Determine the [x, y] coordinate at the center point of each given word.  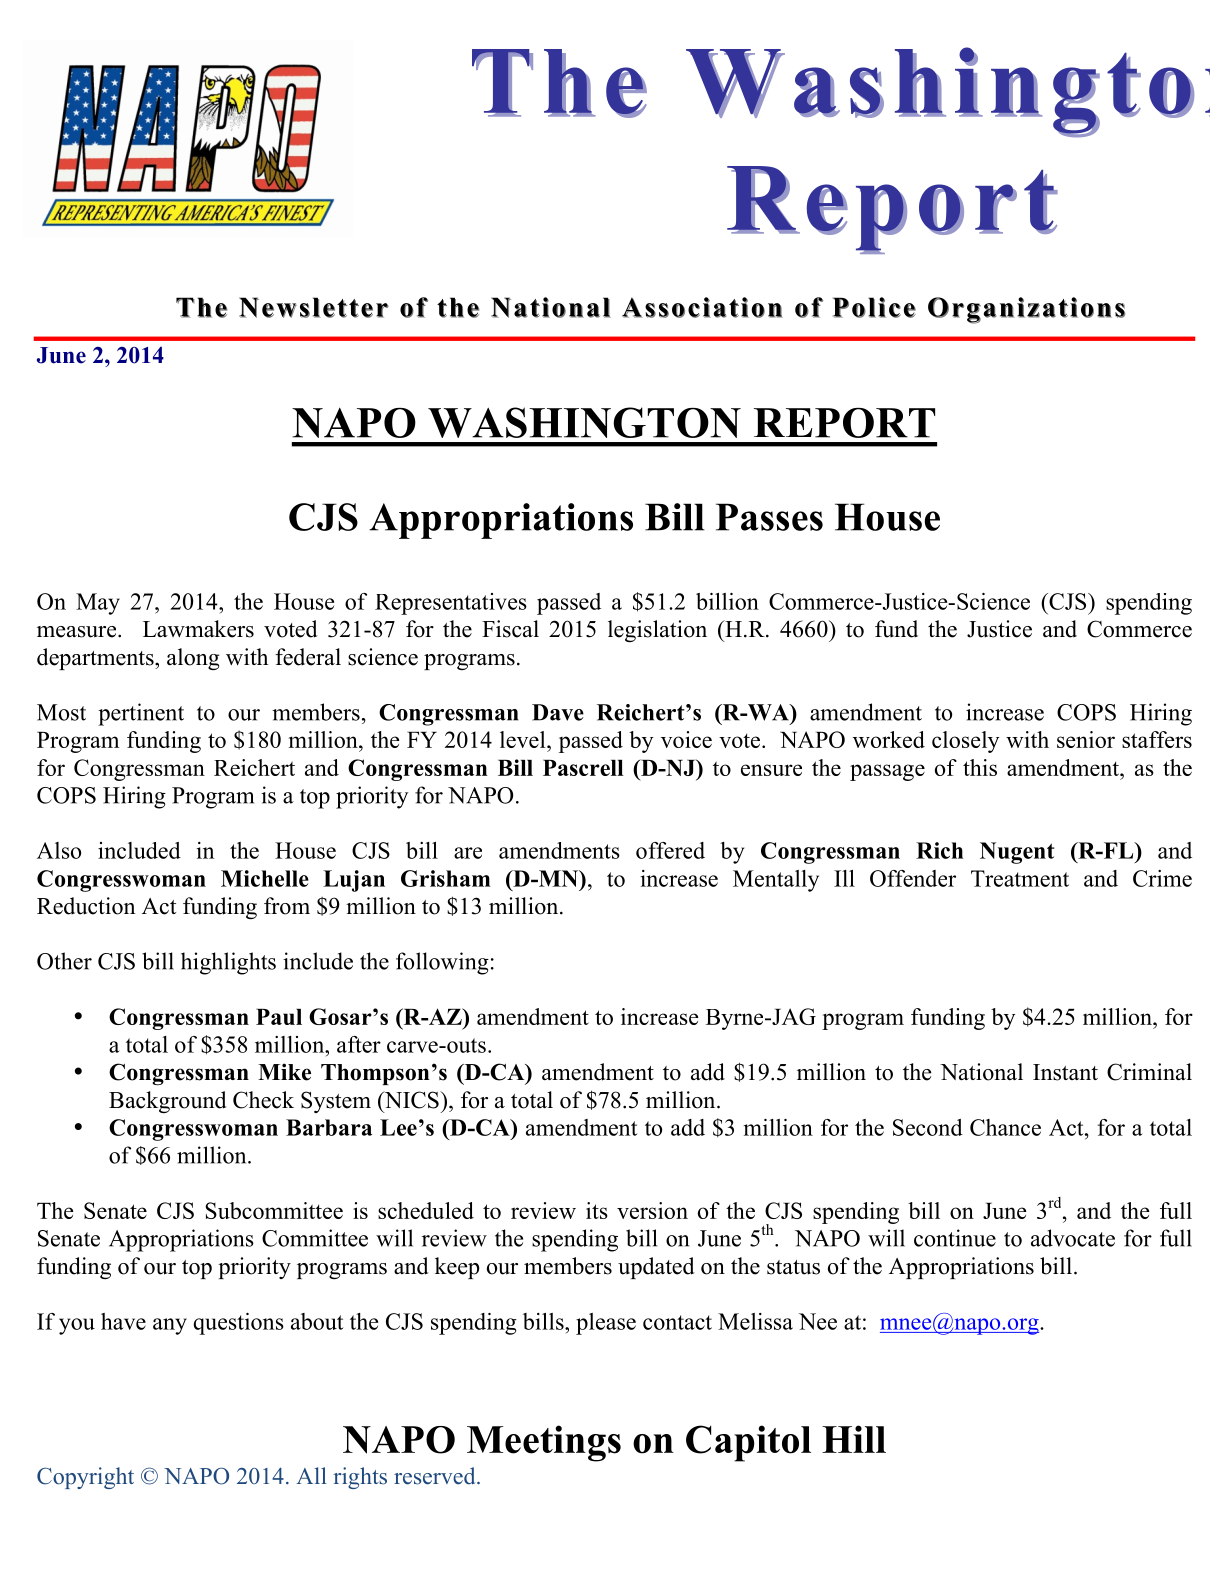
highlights [228, 963]
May [98, 604]
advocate [1073, 1238]
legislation [657, 631]
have [123, 1321]
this [980, 767]
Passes [769, 517]
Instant [1065, 1072]
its [597, 1210]
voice [686, 739]
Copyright [85, 1478]
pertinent [141, 714]
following [442, 963]
